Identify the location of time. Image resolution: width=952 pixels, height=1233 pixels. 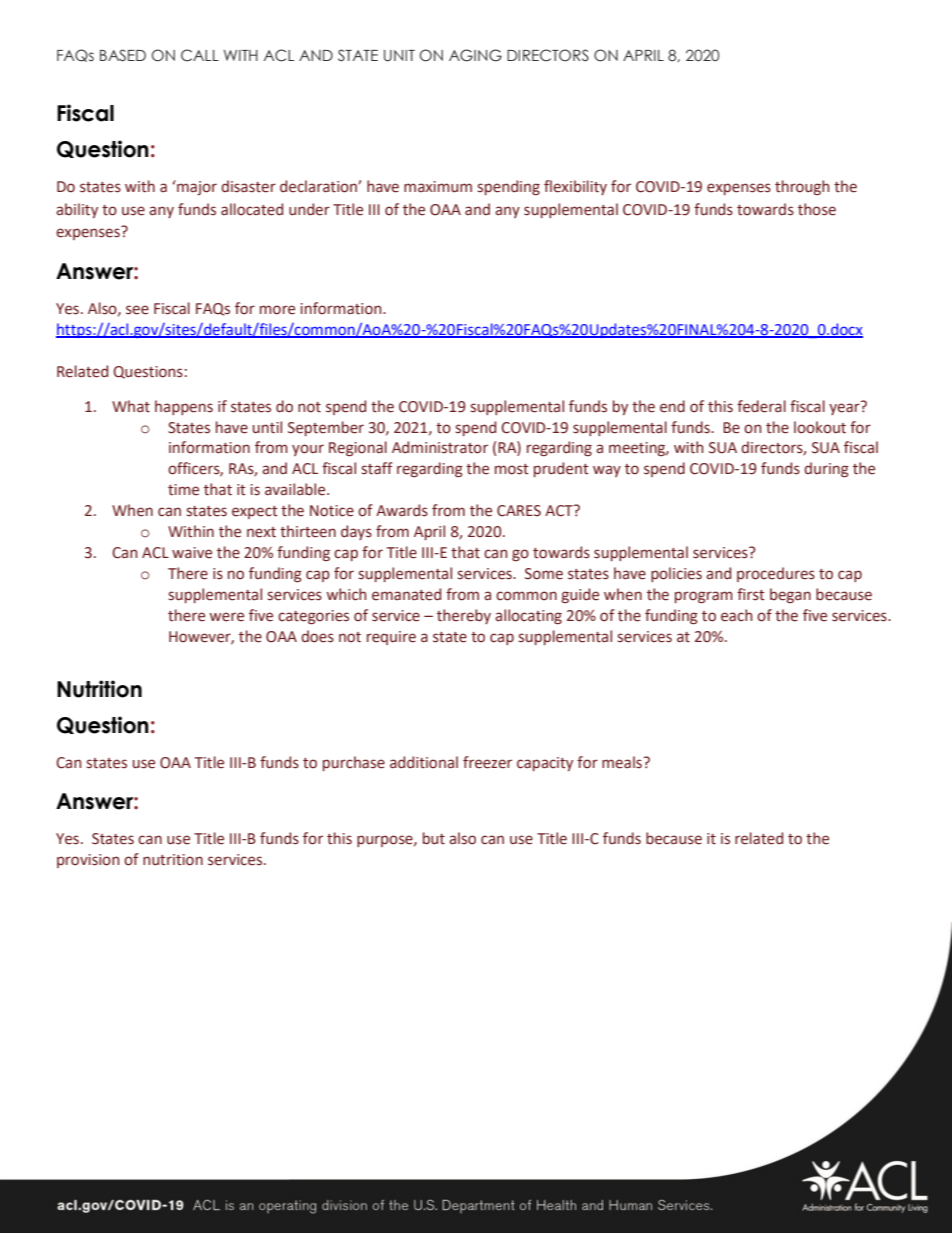
(183, 490).
